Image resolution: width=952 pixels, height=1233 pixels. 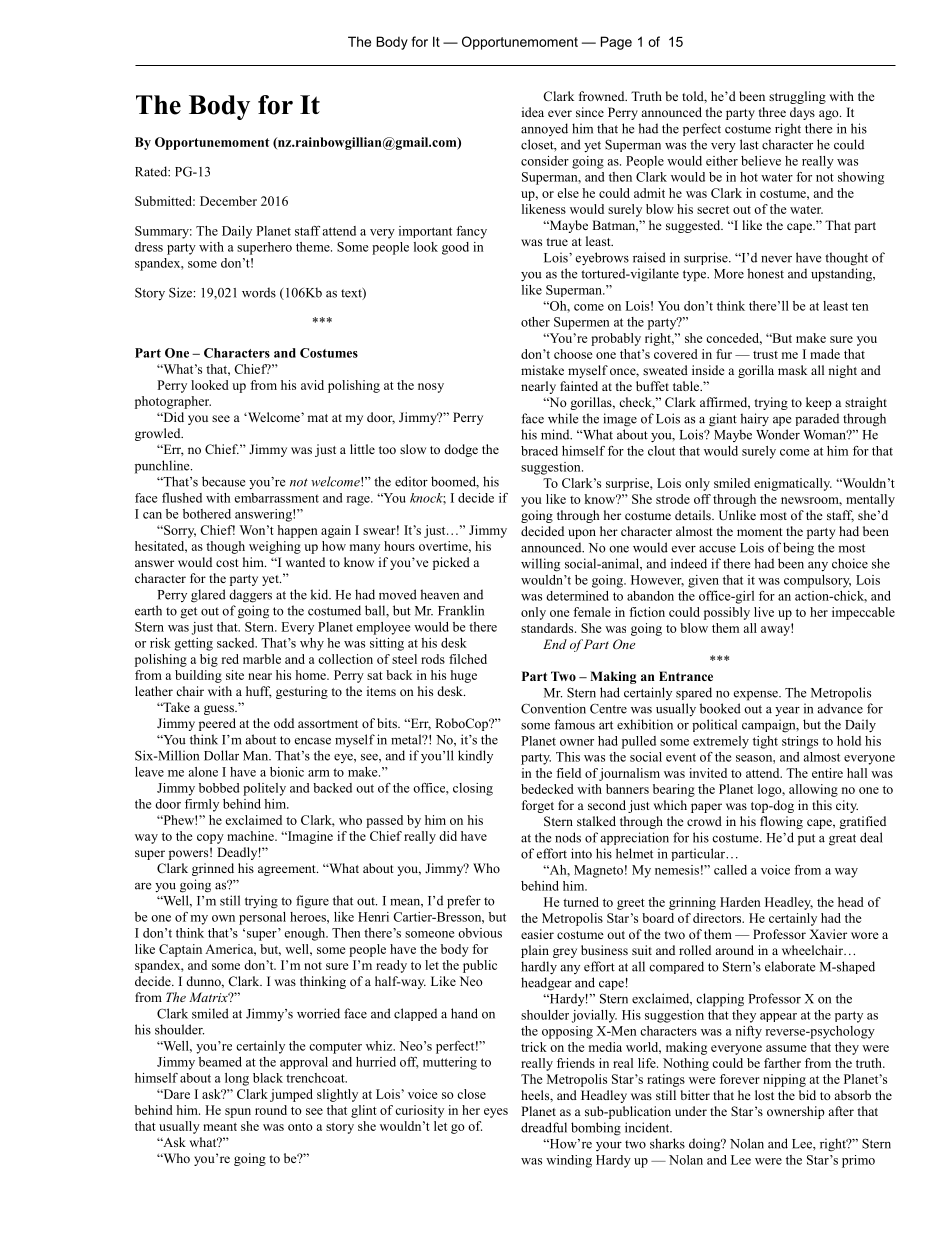 What do you see at coordinates (764, 612) in the screenshot?
I see `live` at bounding box center [764, 612].
